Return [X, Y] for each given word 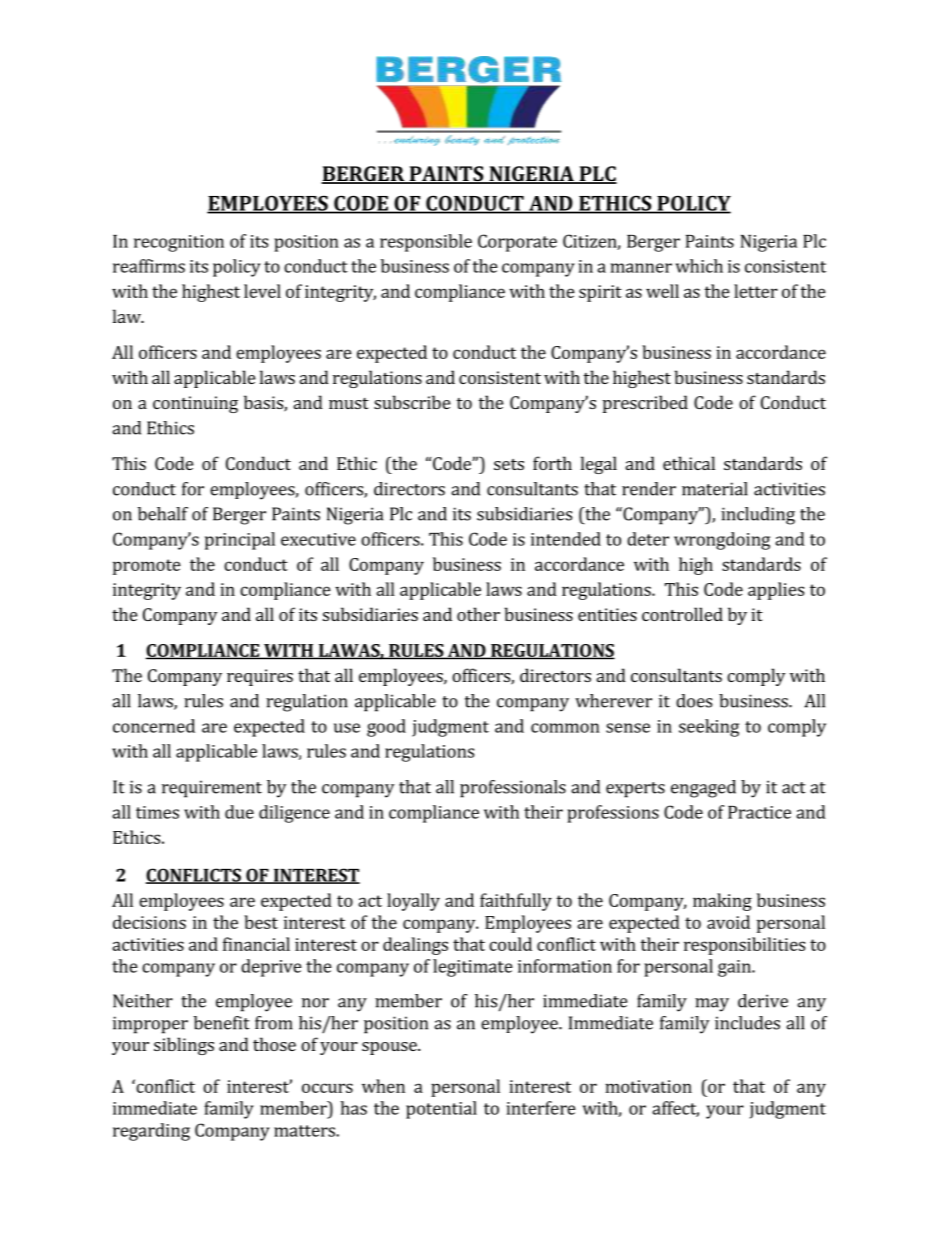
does [694, 701]
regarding [151, 1132]
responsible [426, 243]
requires [260, 677]
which [699, 266]
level [262, 291]
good [386, 728]
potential [441, 1110]
